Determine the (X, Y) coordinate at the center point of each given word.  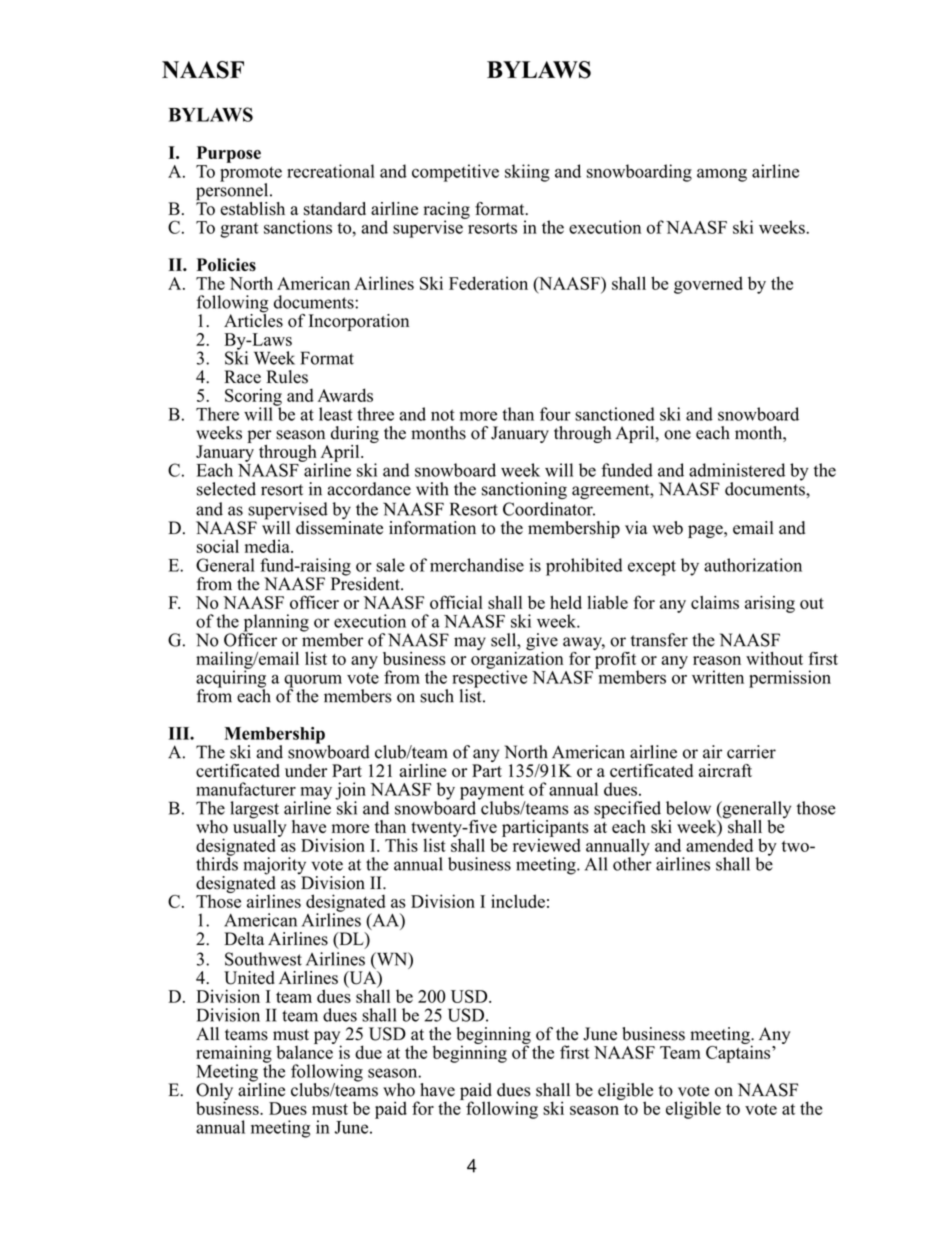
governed (708, 285)
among (722, 175)
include (518, 901)
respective (489, 679)
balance (305, 1051)
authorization (753, 565)
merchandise (477, 565)
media (268, 546)
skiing (527, 173)
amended (719, 844)
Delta (244, 939)
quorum (313, 682)
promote (251, 175)
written (718, 677)
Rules (287, 377)
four (555, 414)
